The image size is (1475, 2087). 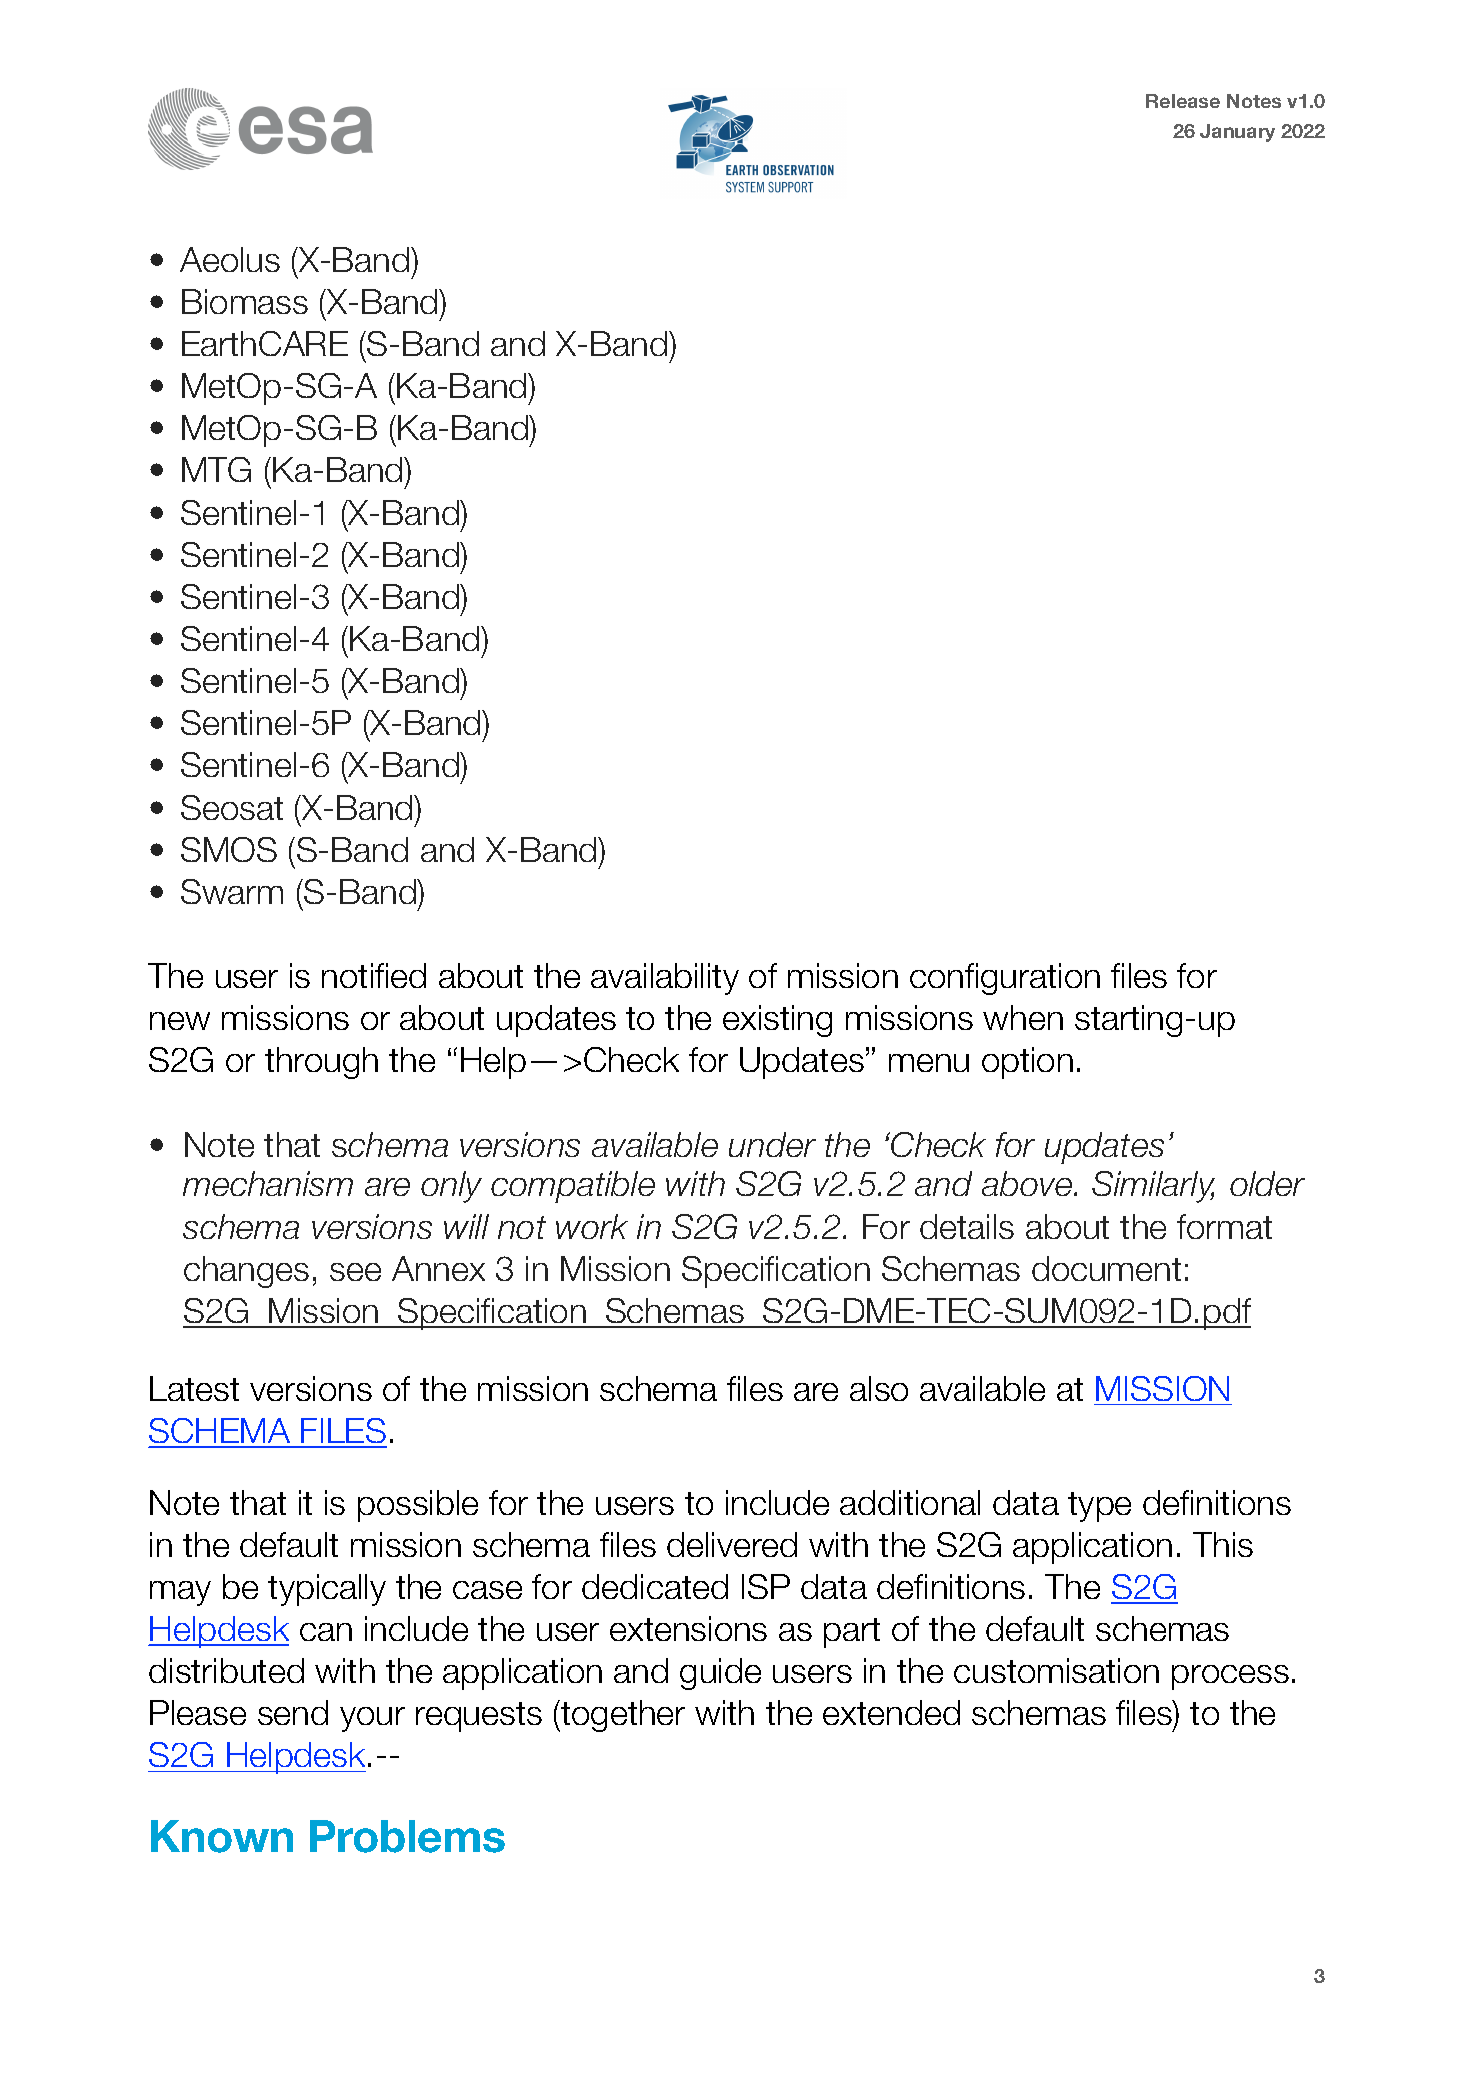 I want to click on process, so click(x=1230, y=1677).
